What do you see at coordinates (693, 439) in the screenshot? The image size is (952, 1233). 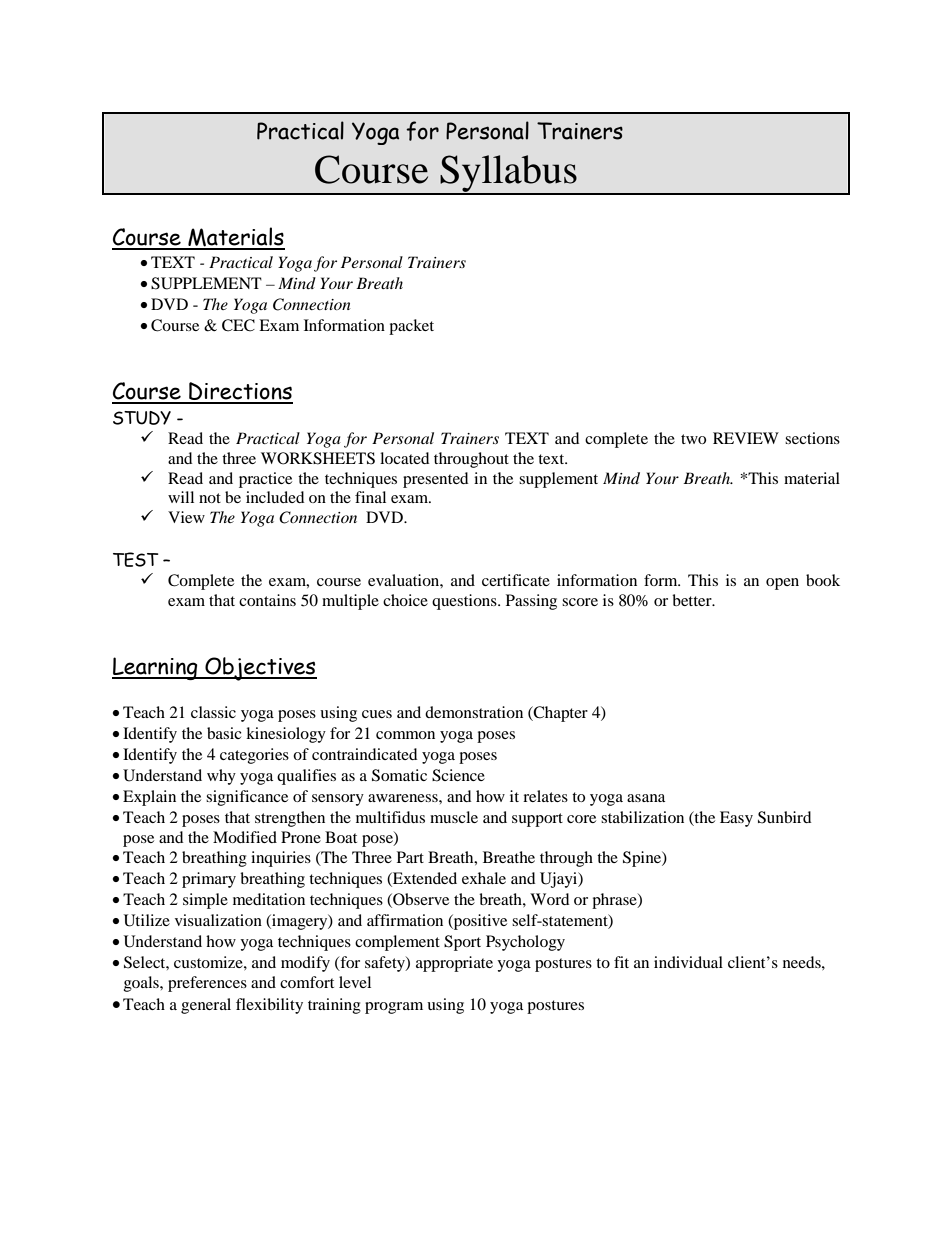 I see `two` at bounding box center [693, 439].
